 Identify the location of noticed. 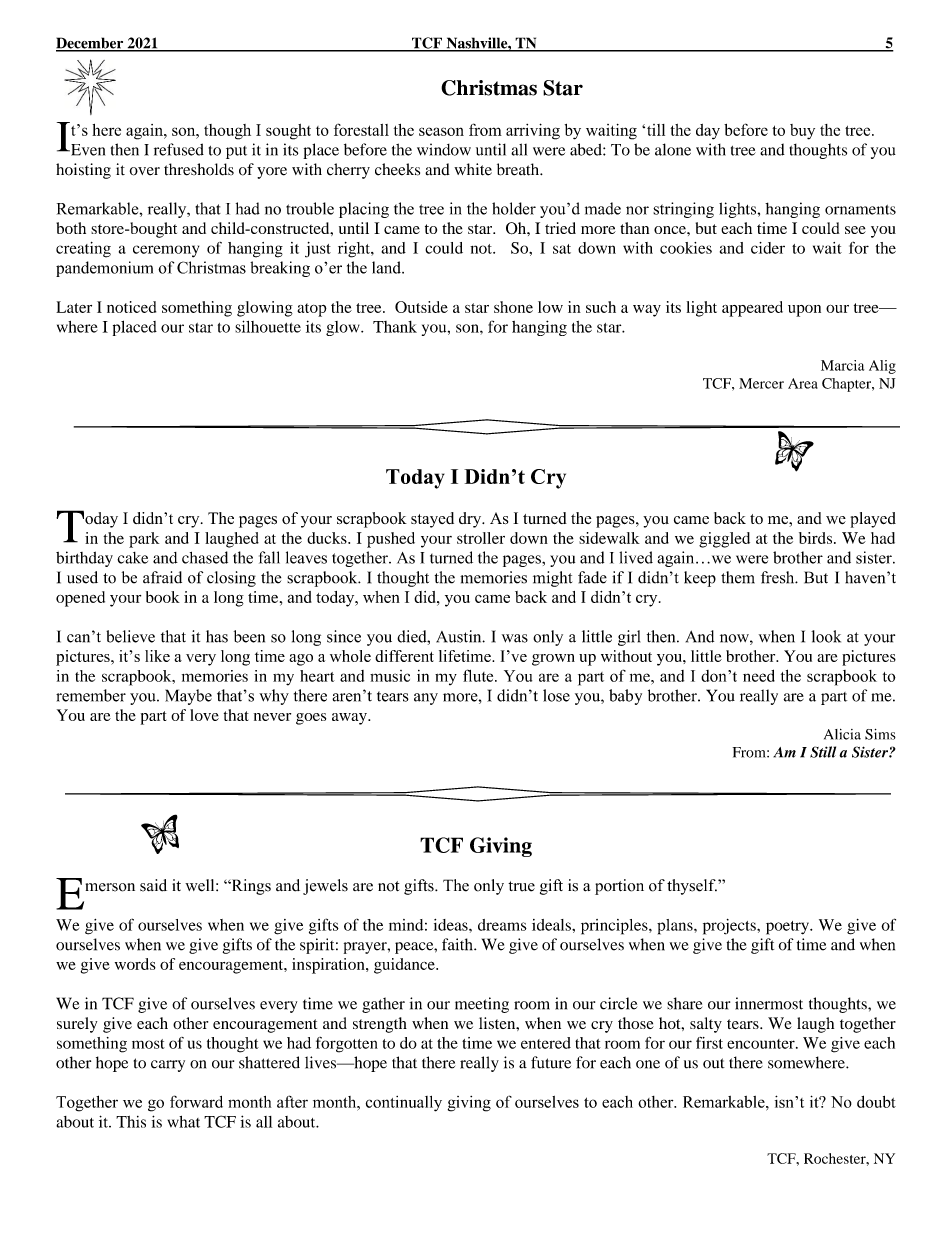
(131, 307).
